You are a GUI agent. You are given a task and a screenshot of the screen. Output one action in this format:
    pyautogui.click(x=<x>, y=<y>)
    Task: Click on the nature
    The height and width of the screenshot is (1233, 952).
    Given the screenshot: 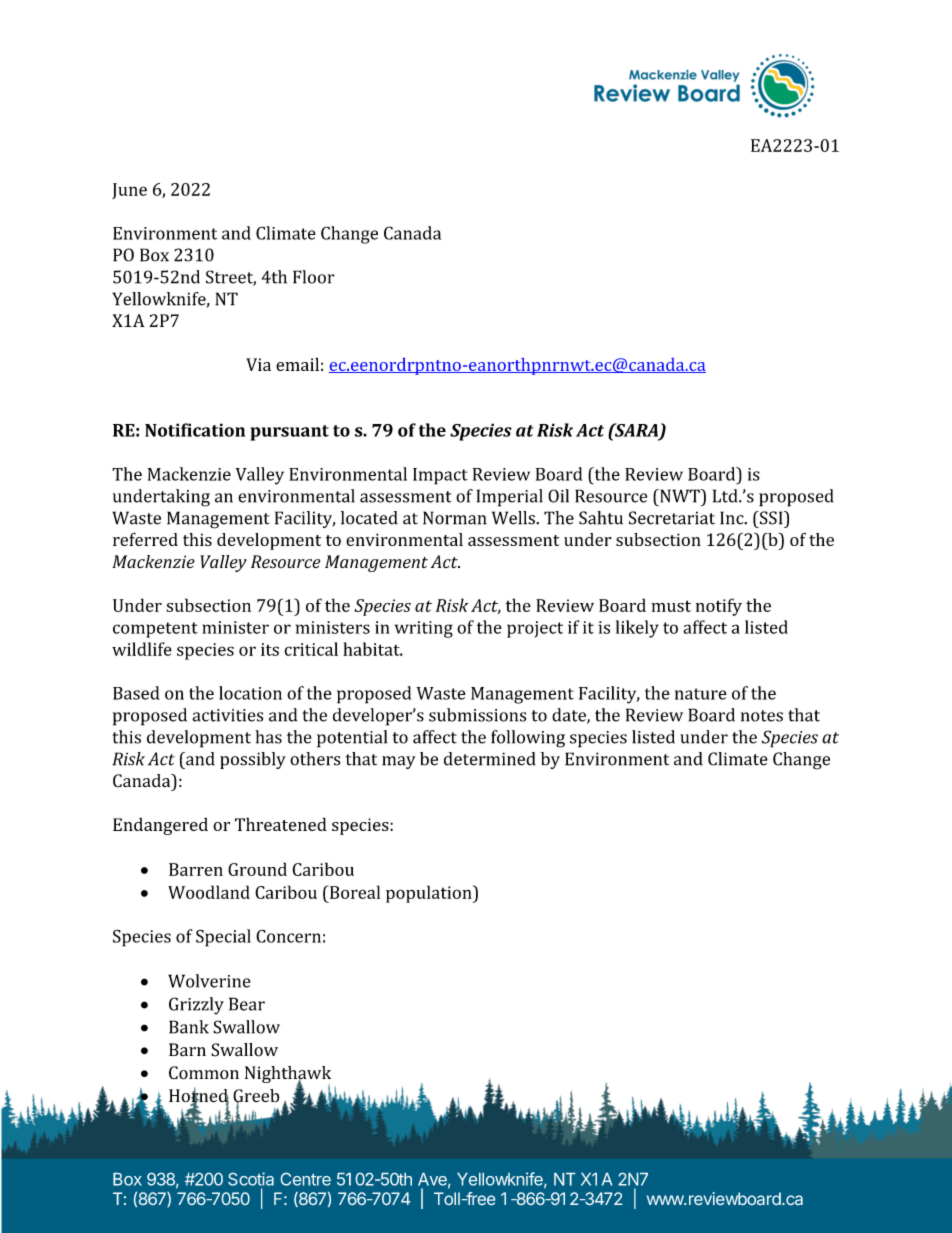 What is the action you would take?
    pyautogui.click(x=701, y=694)
